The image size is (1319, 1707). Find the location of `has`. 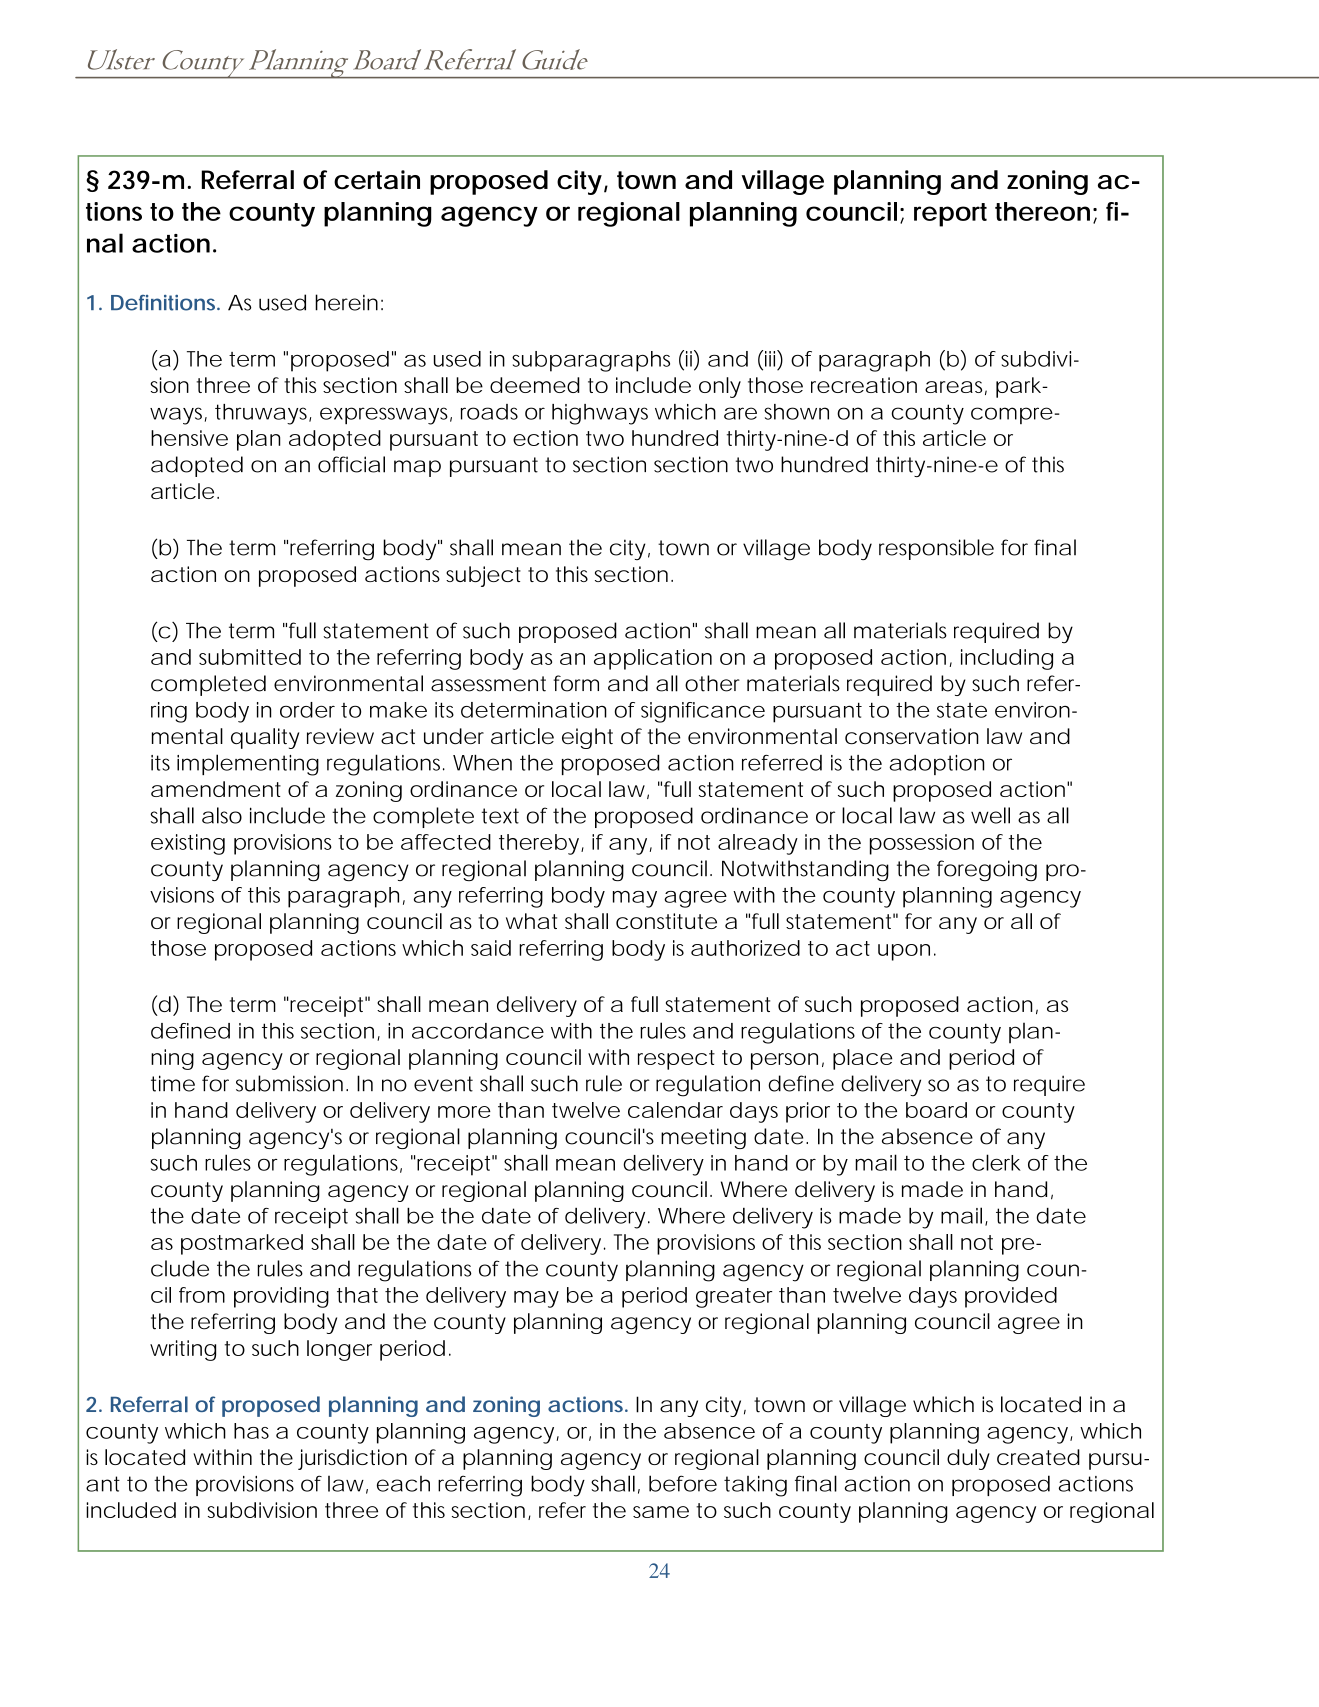

has is located at coordinates (251, 1431).
